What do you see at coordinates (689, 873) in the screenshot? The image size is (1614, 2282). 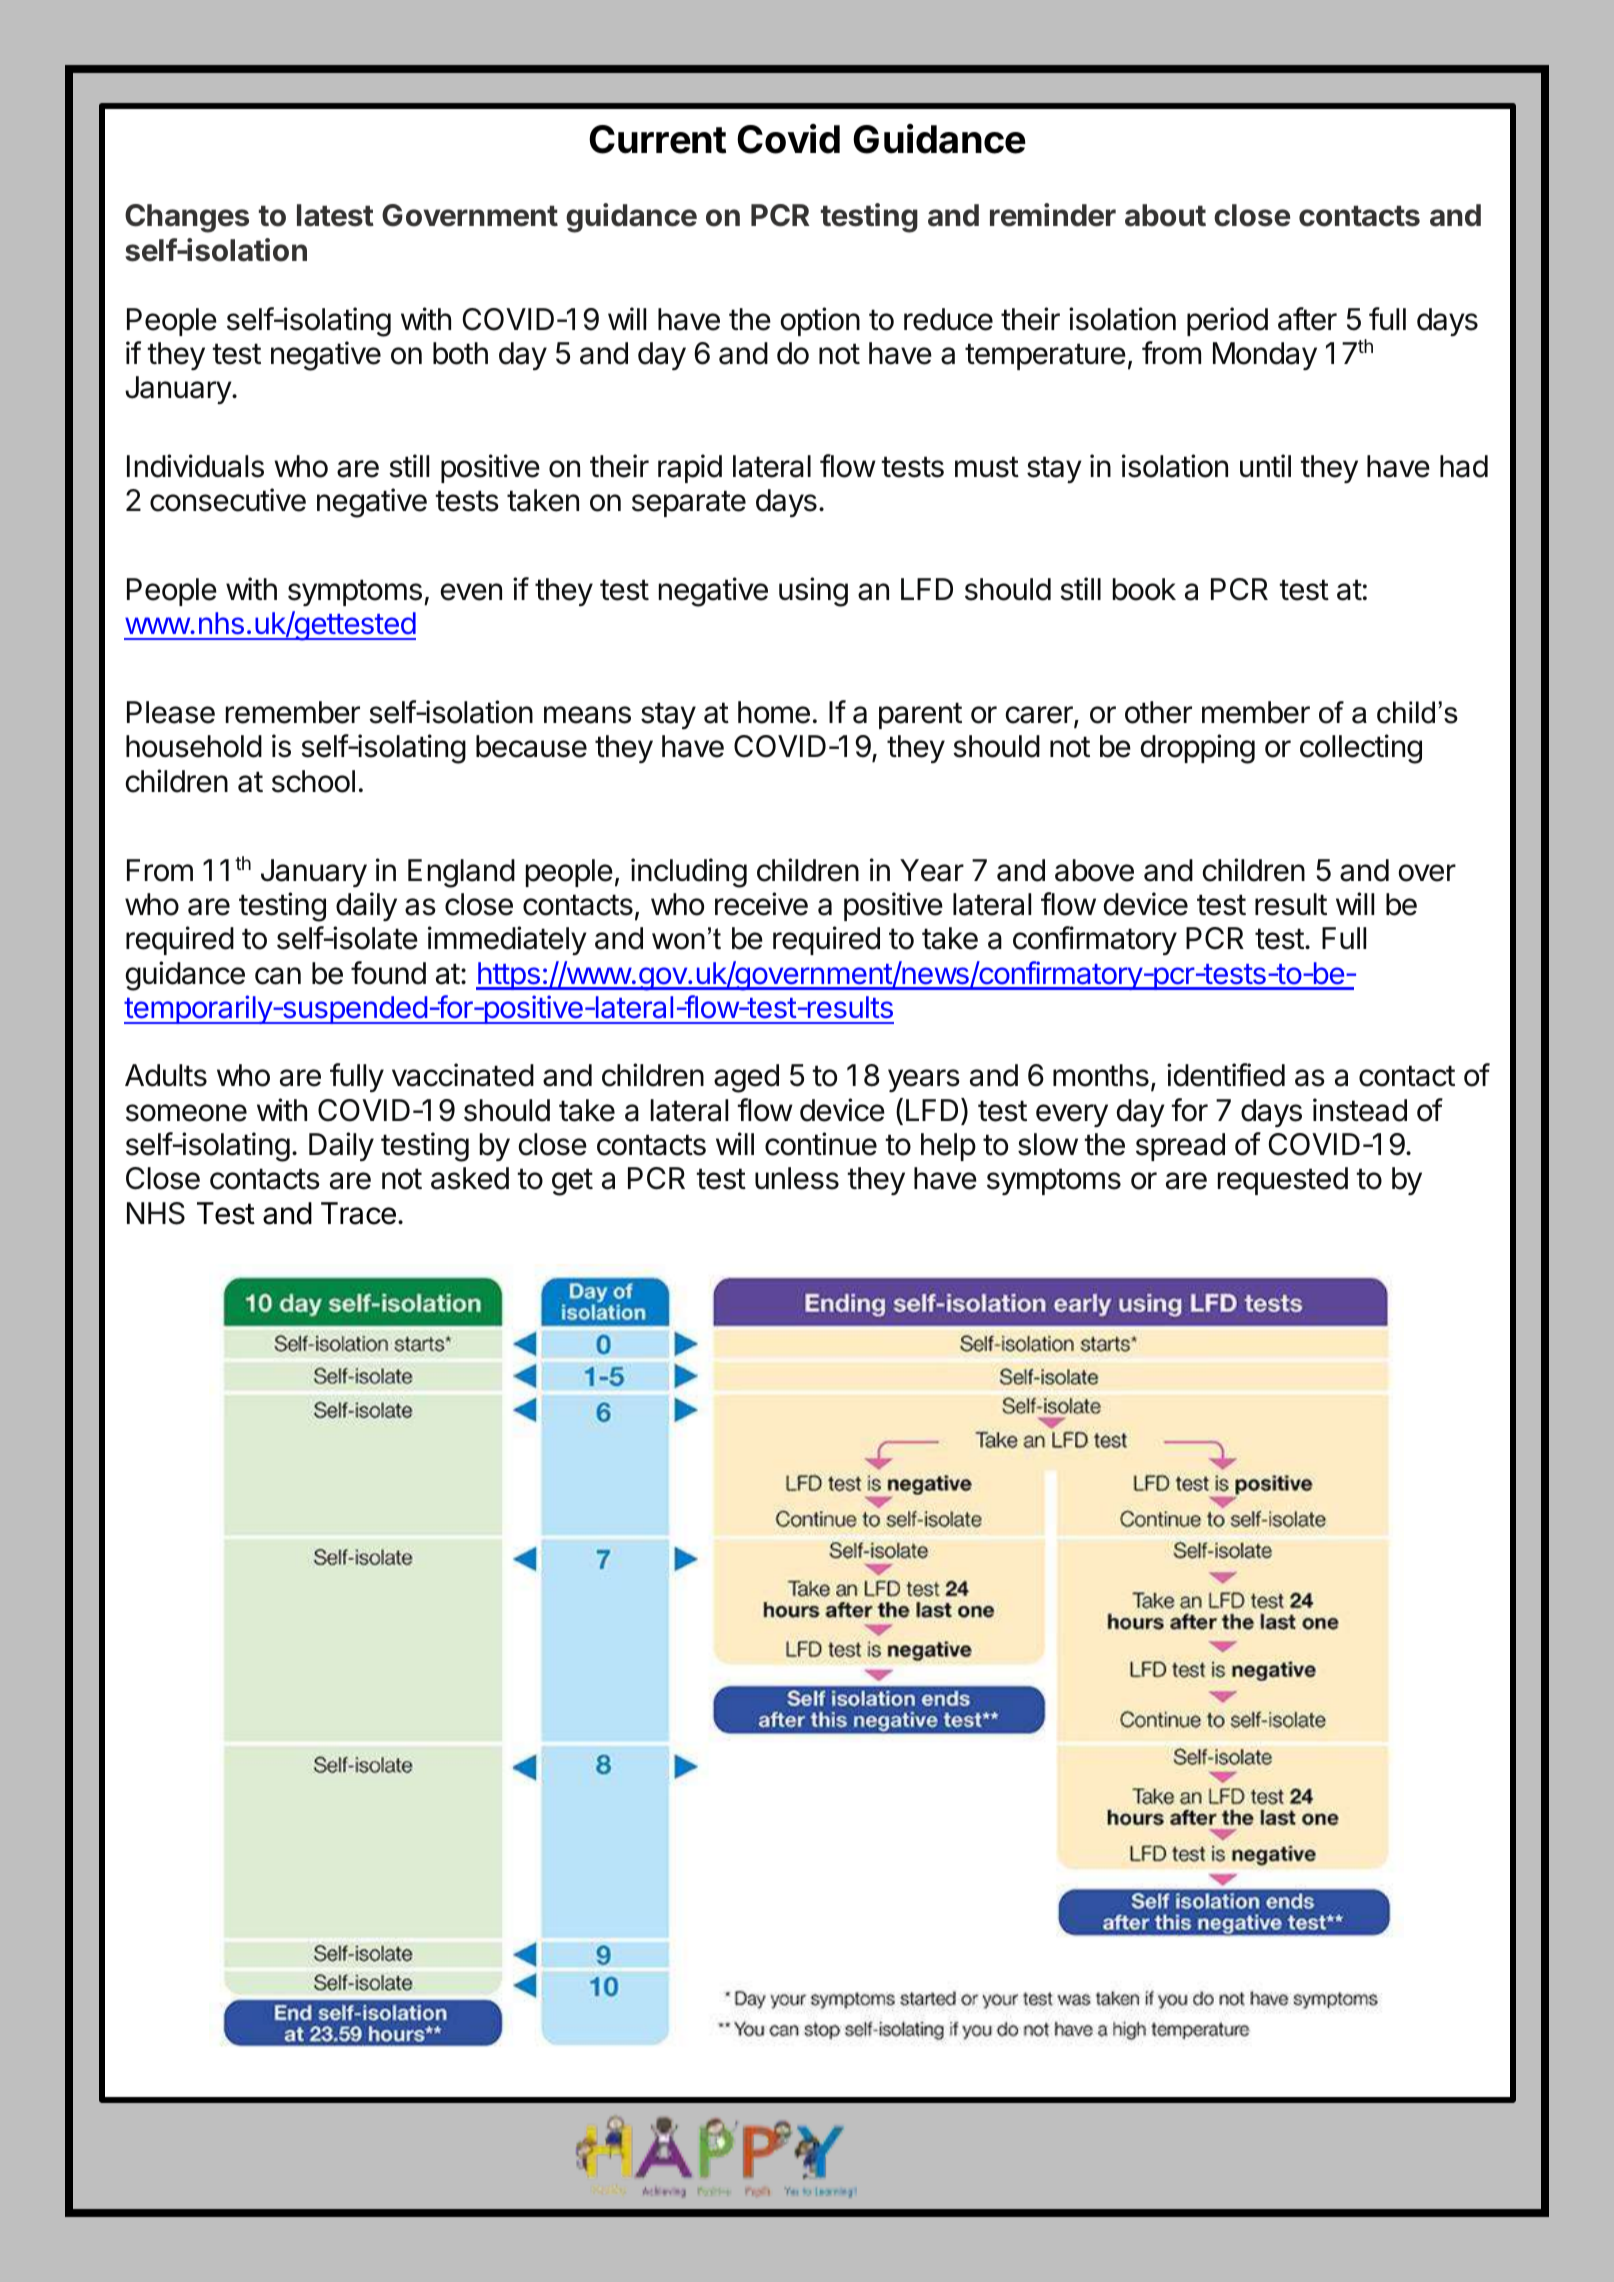 I see `including` at bounding box center [689, 873].
